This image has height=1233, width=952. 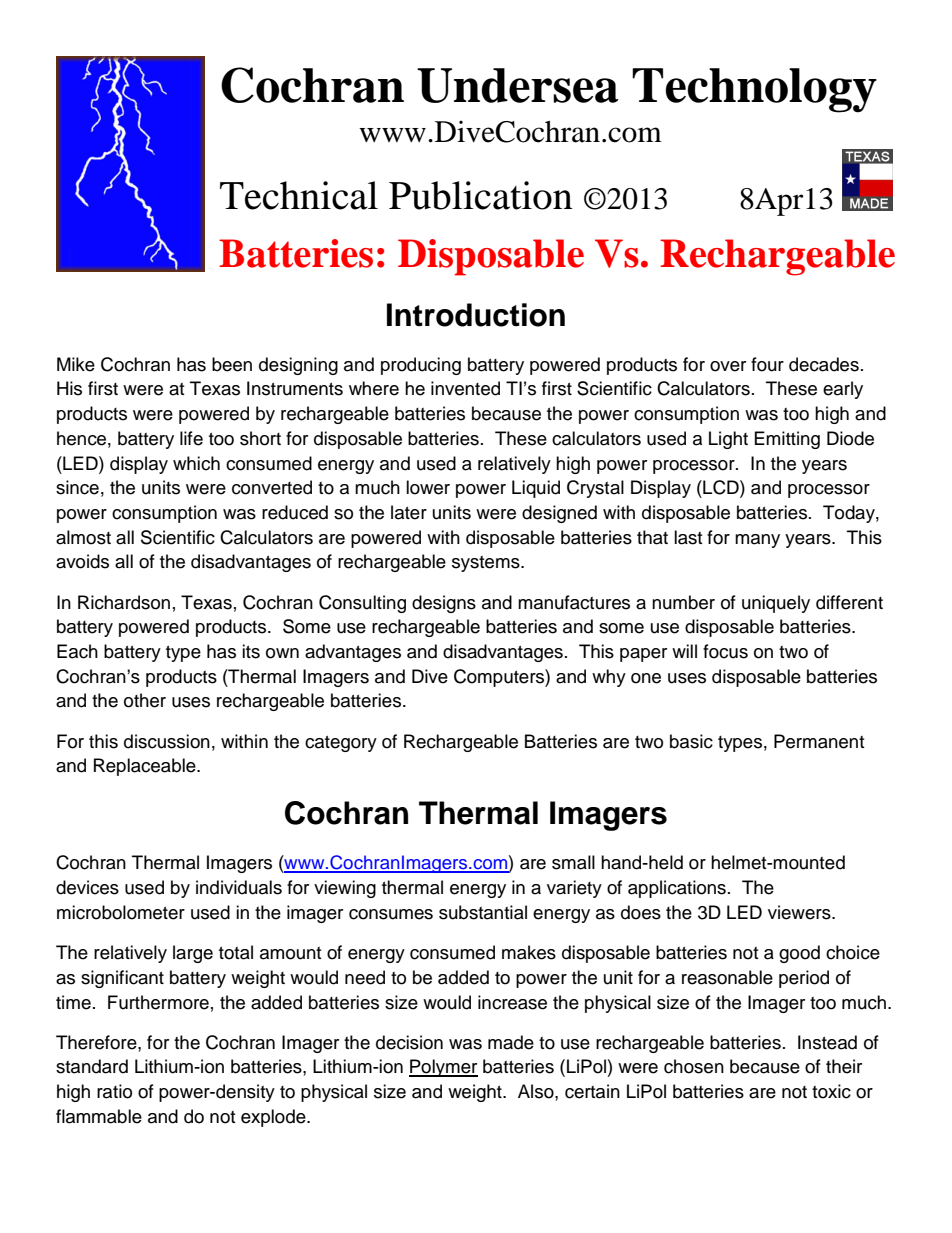 I want to click on toxic, so click(x=831, y=1091).
